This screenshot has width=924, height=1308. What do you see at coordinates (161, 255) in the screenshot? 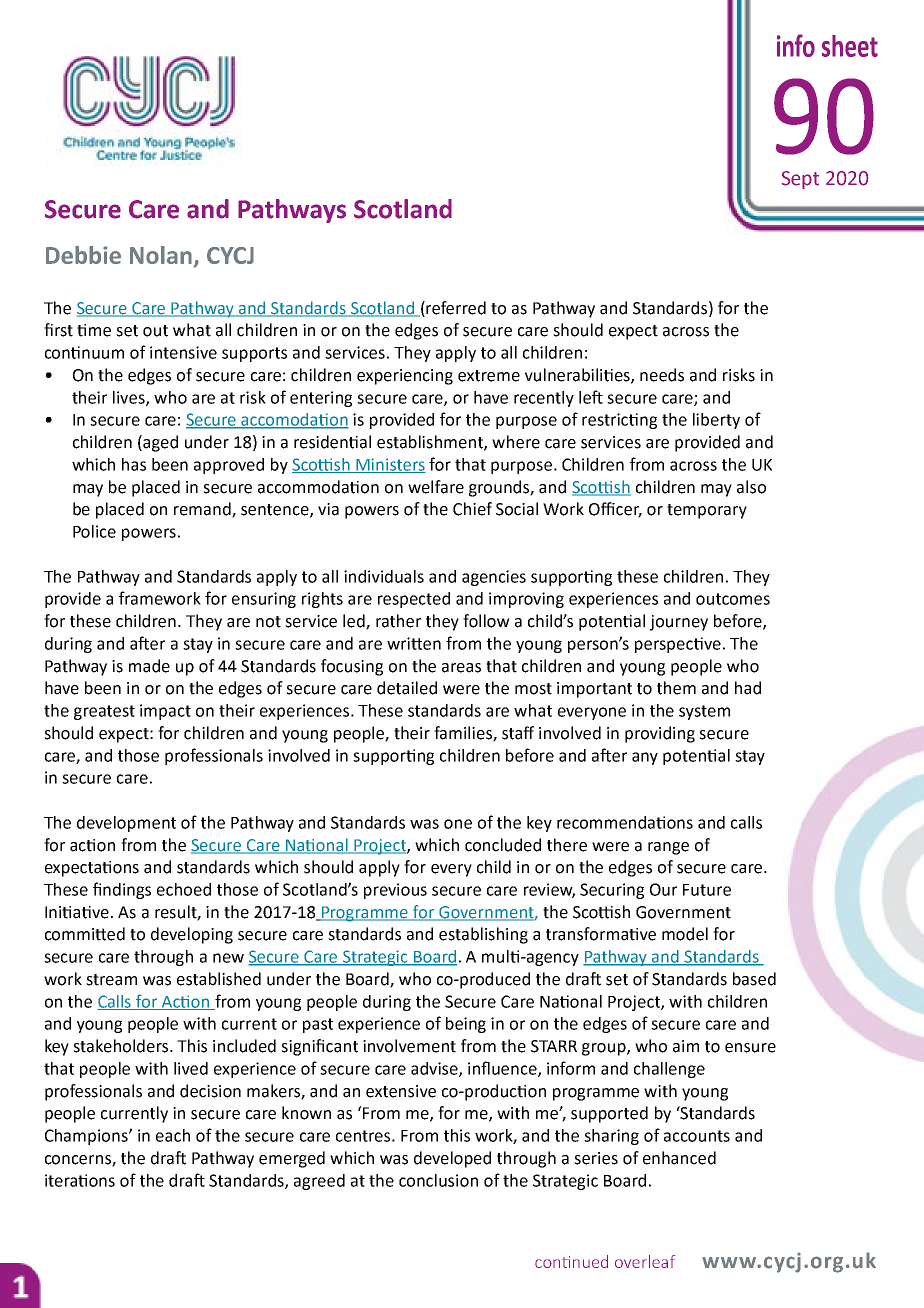
I see `Nolan` at bounding box center [161, 255].
